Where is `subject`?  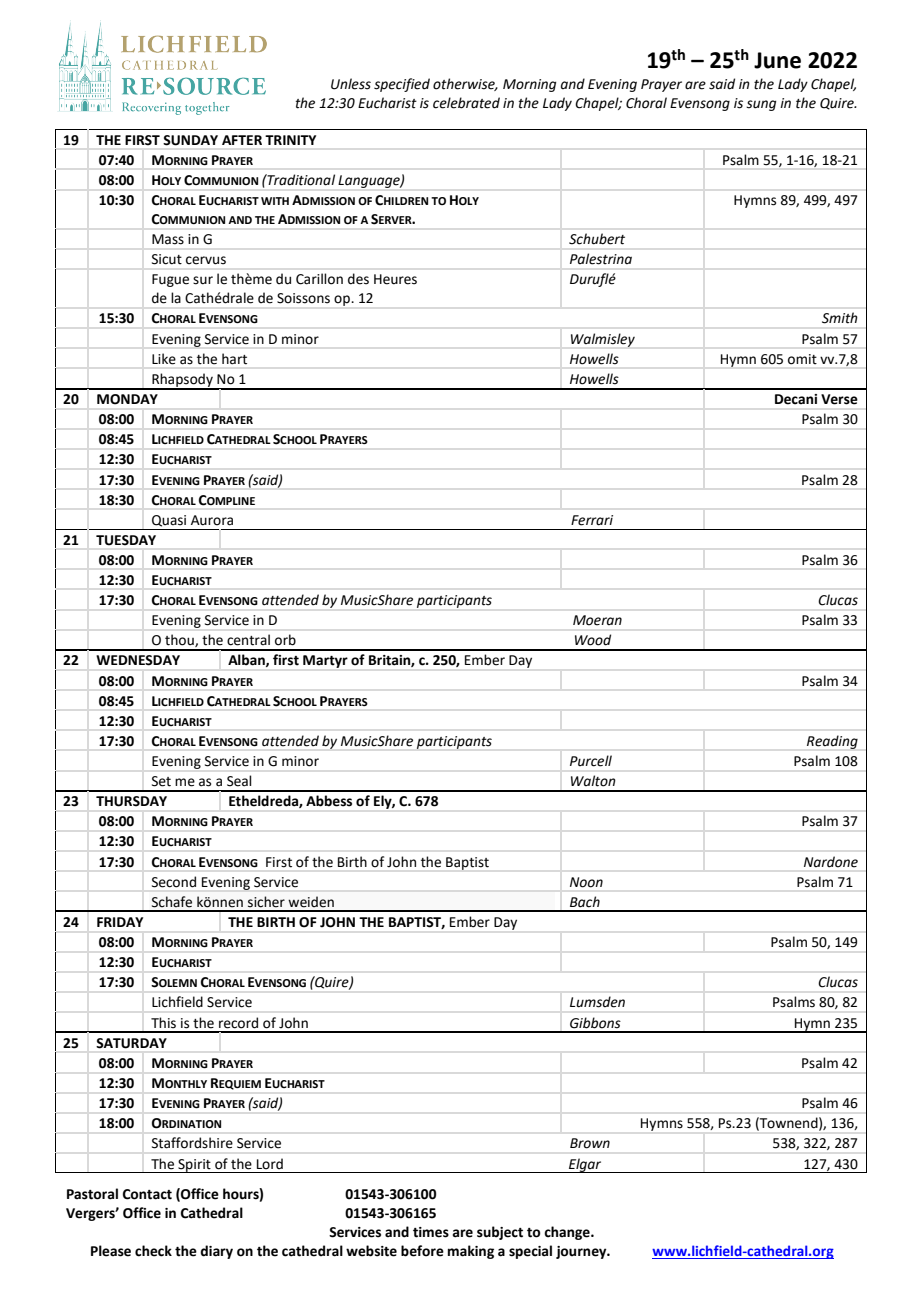
subject is located at coordinates (500, 1233).
